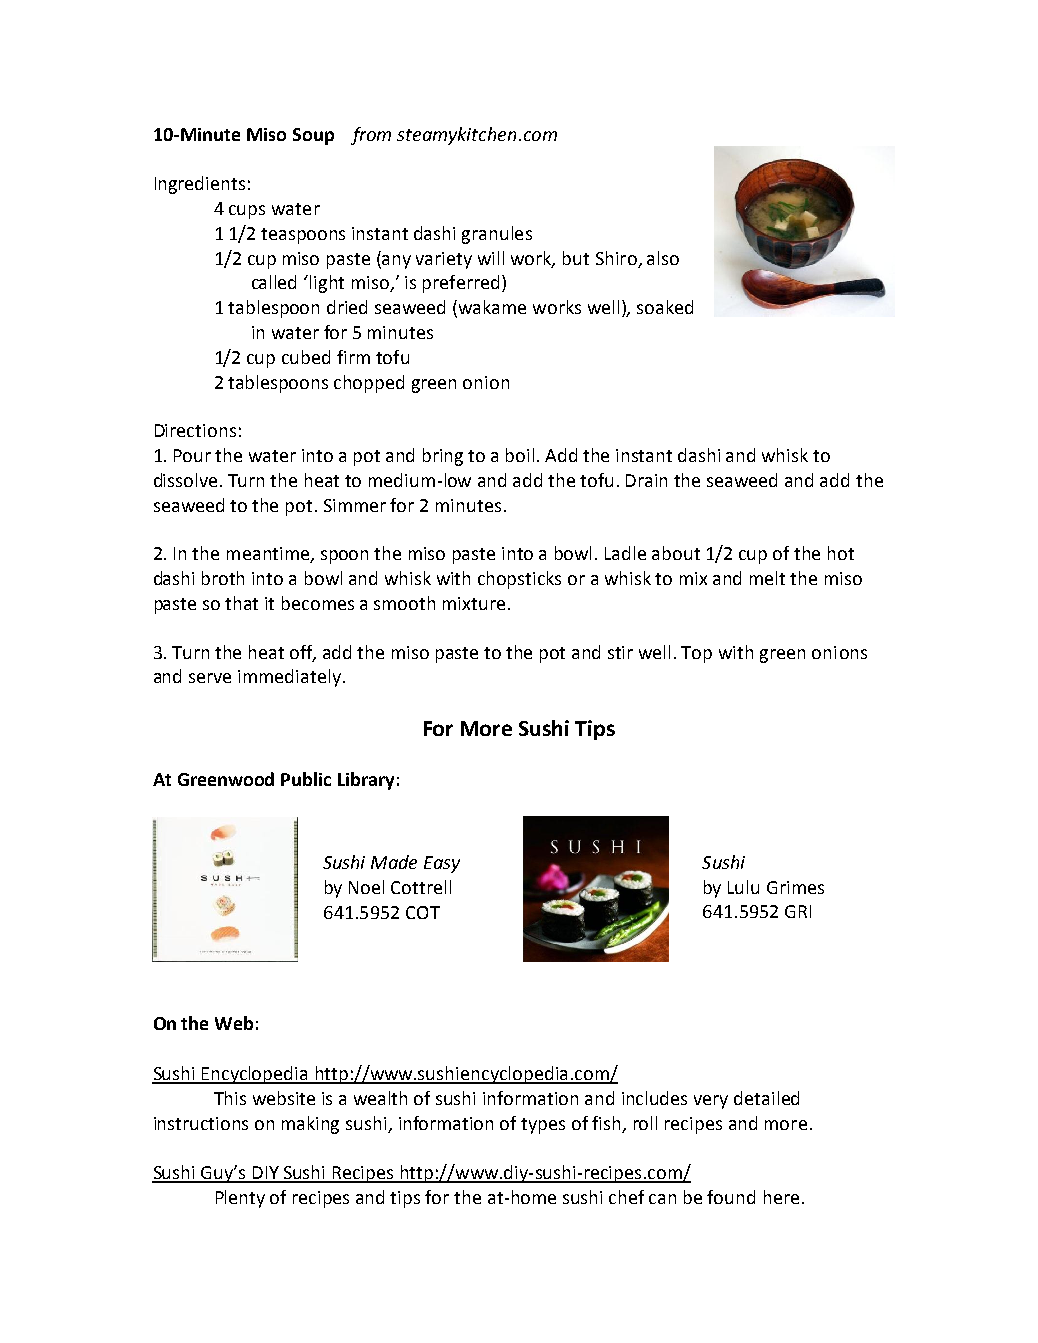 The height and width of the image is (1343, 1038). Describe the element at coordinates (289, 678) in the image. I see `immediately` at that location.
